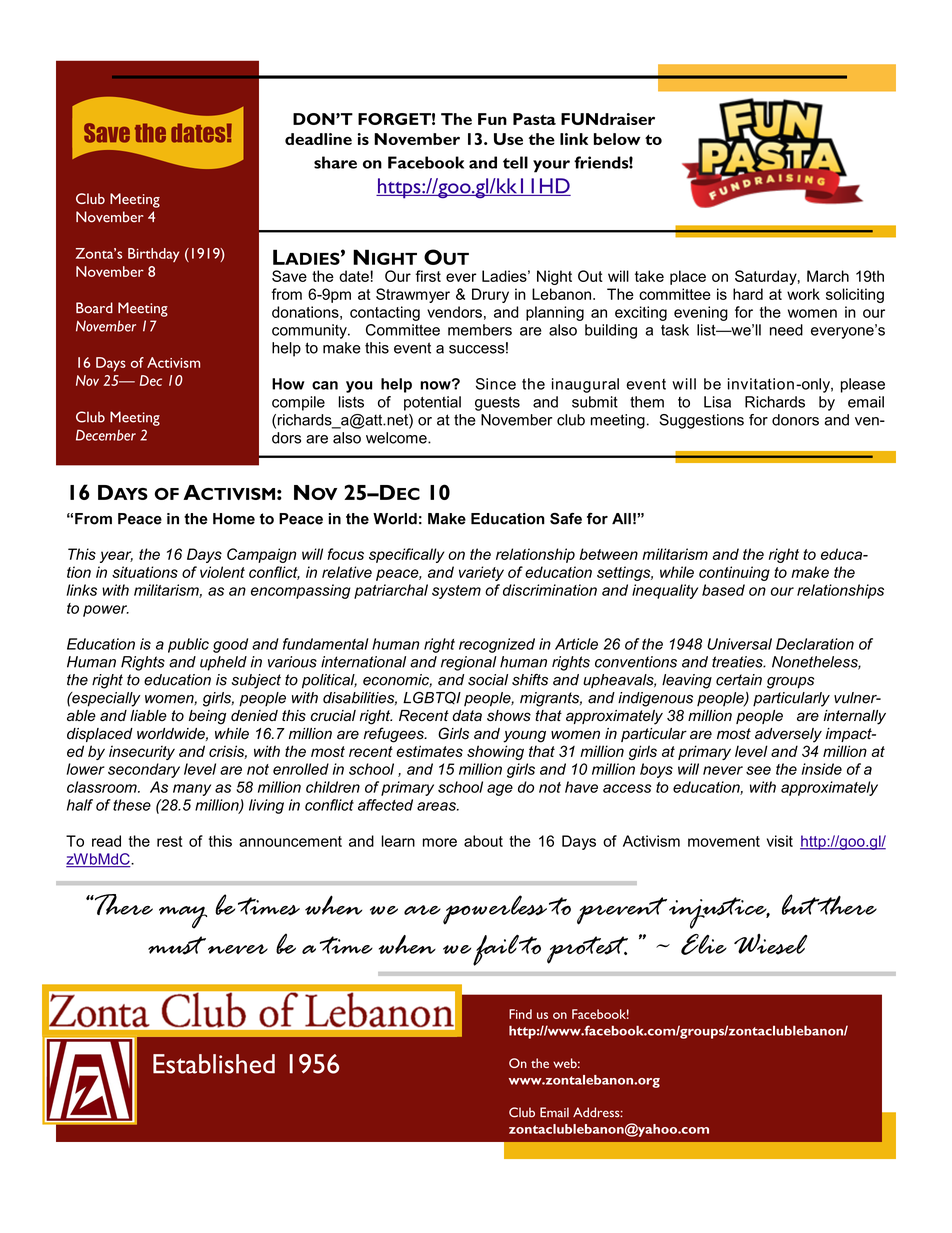 The width and height of the page is (952, 1233). I want to click on showing, so click(495, 752).
